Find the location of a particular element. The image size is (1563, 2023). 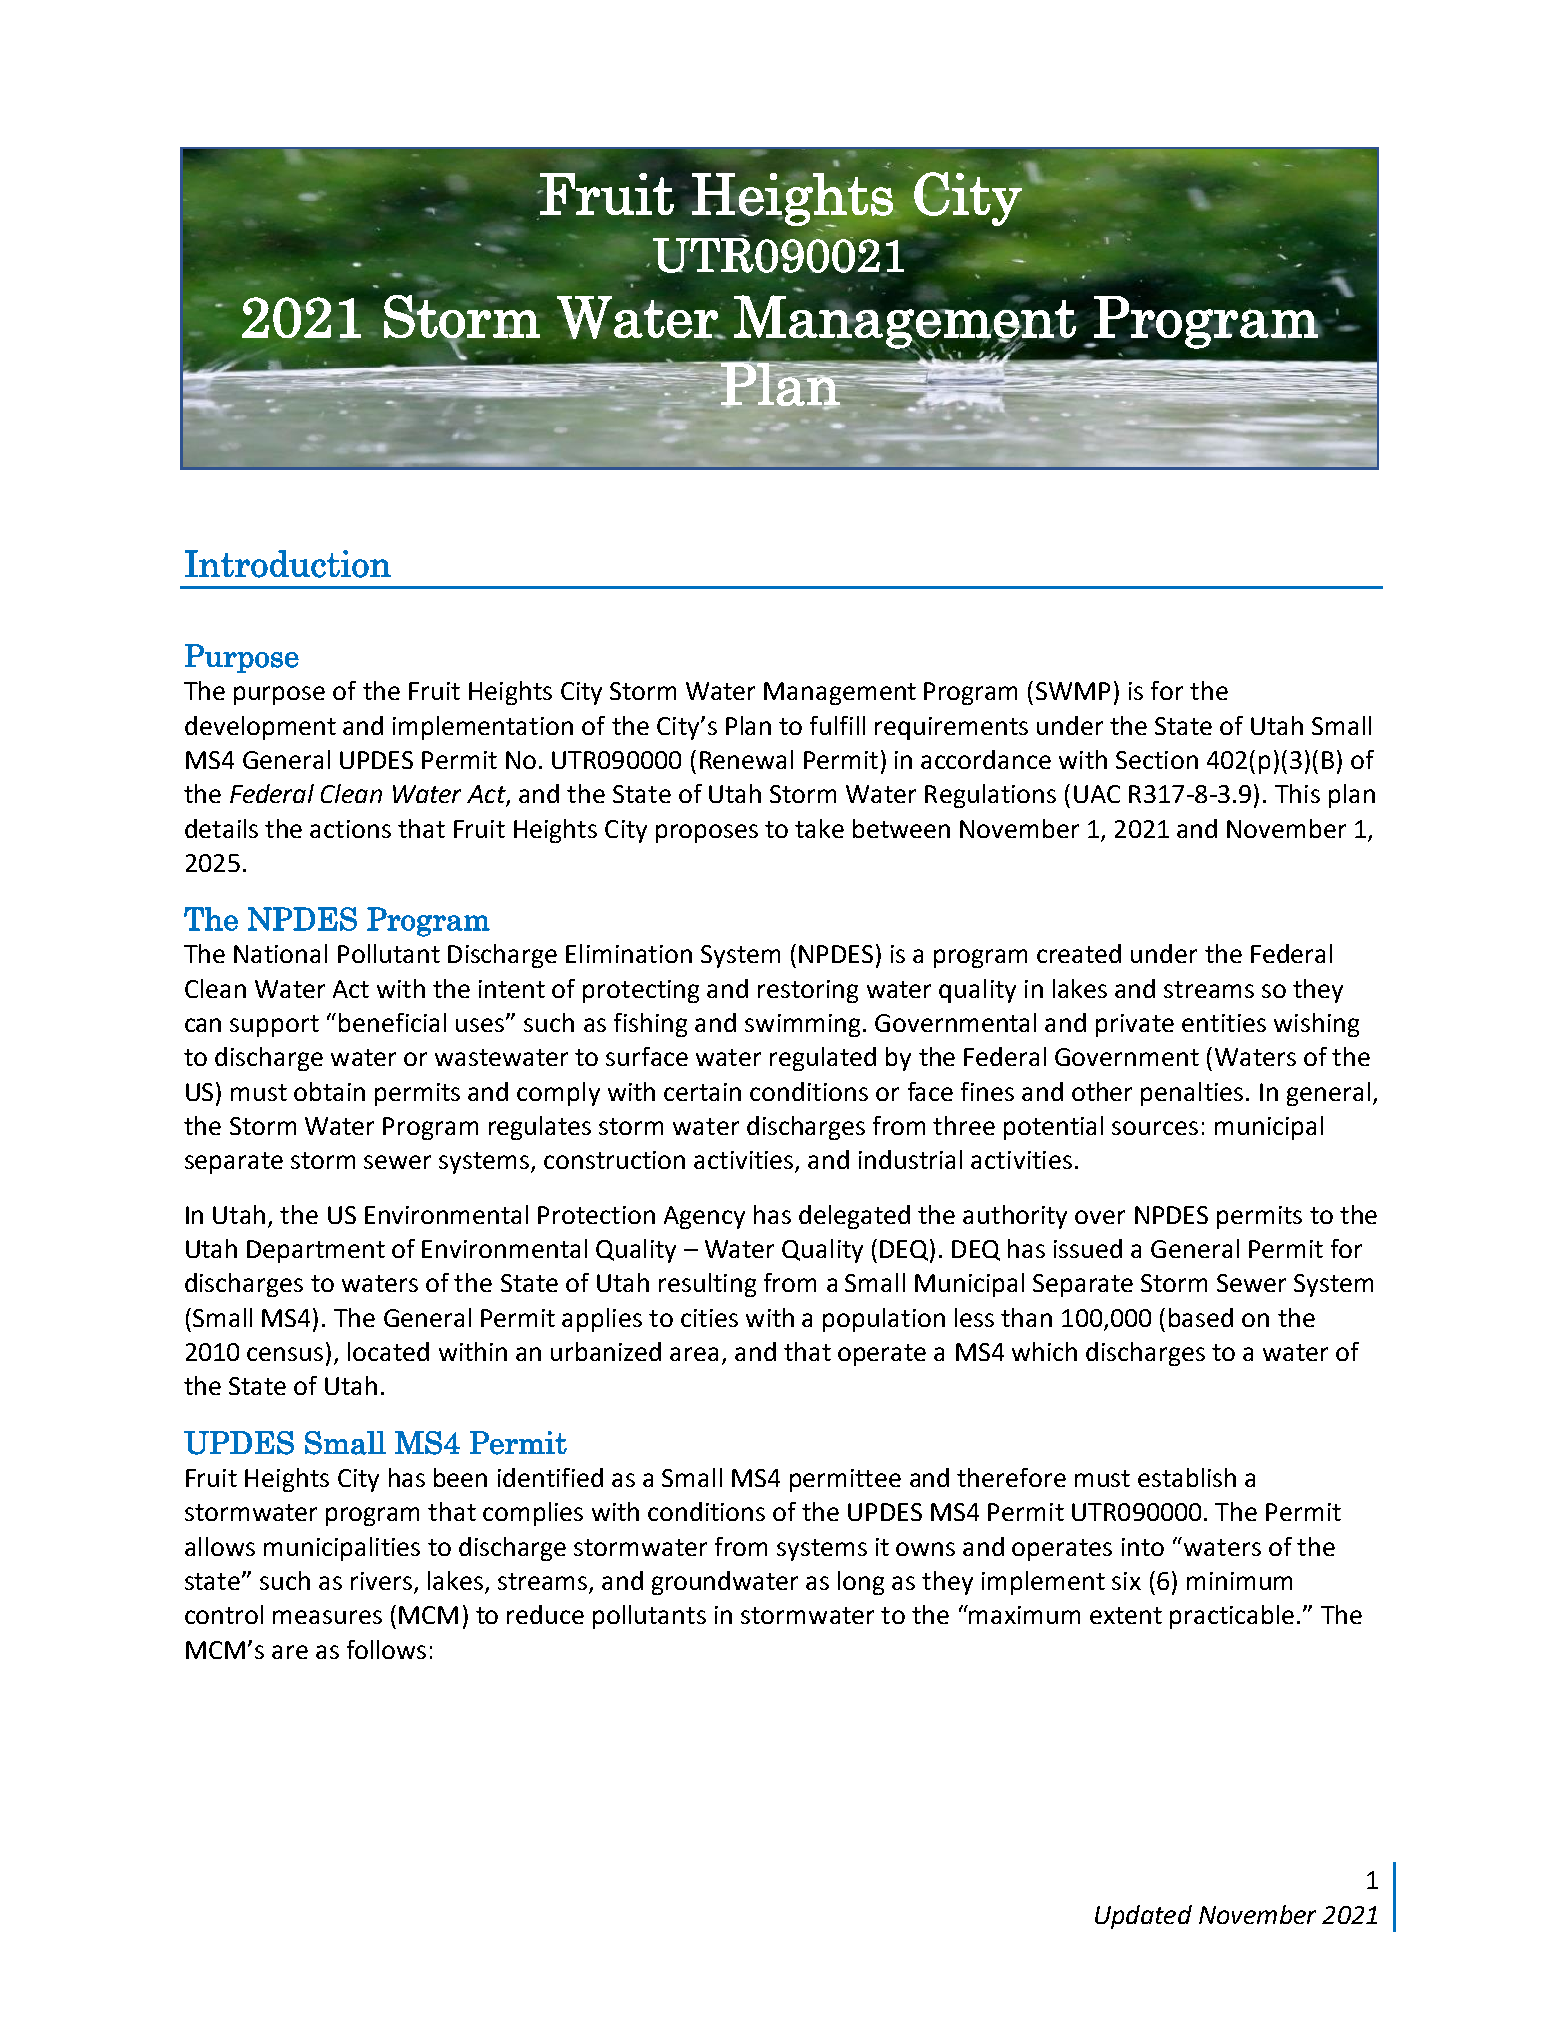

Updated is located at coordinates (1143, 1917).
